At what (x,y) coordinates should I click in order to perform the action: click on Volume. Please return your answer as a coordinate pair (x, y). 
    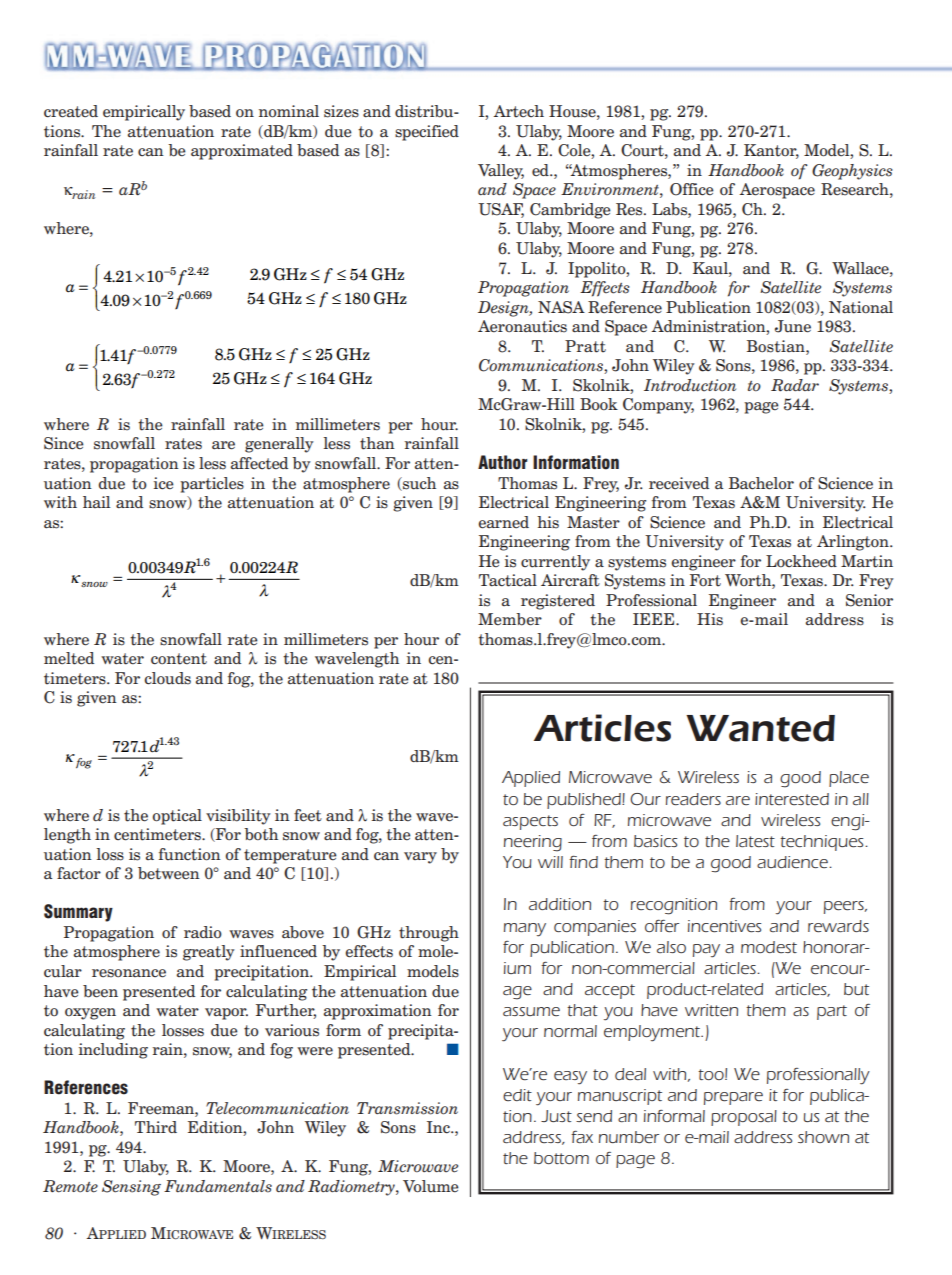
    Looking at the image, I should click on (431, 1186).
